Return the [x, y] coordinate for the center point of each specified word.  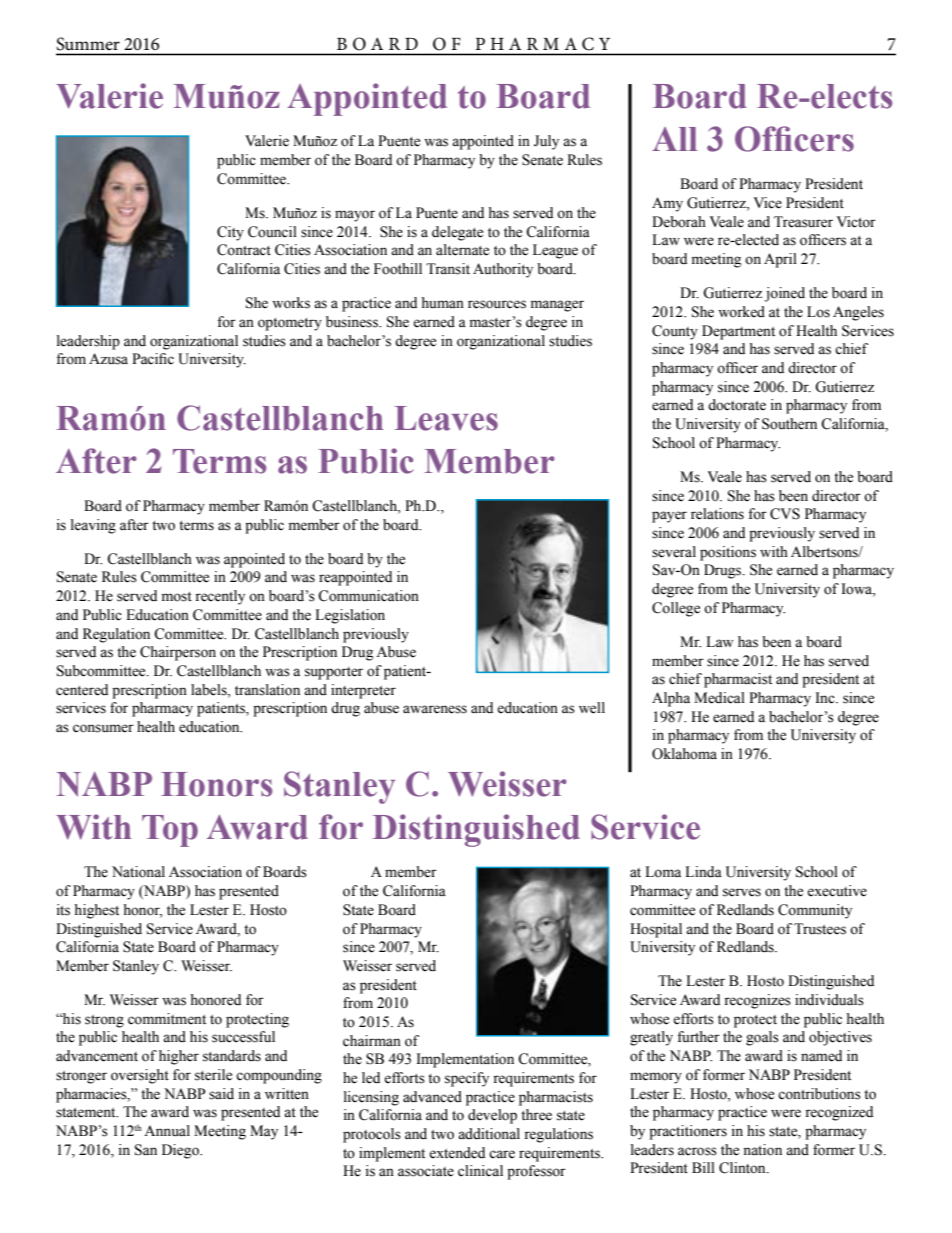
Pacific [153, 359]
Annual [167, 1131]
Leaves [446, 418]
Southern [789, 424]
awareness [435, 709]
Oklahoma [684, 754]
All [675, 139]
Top [170, 831]
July [546, 142]
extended [457, 1153]
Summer [88, 44]
